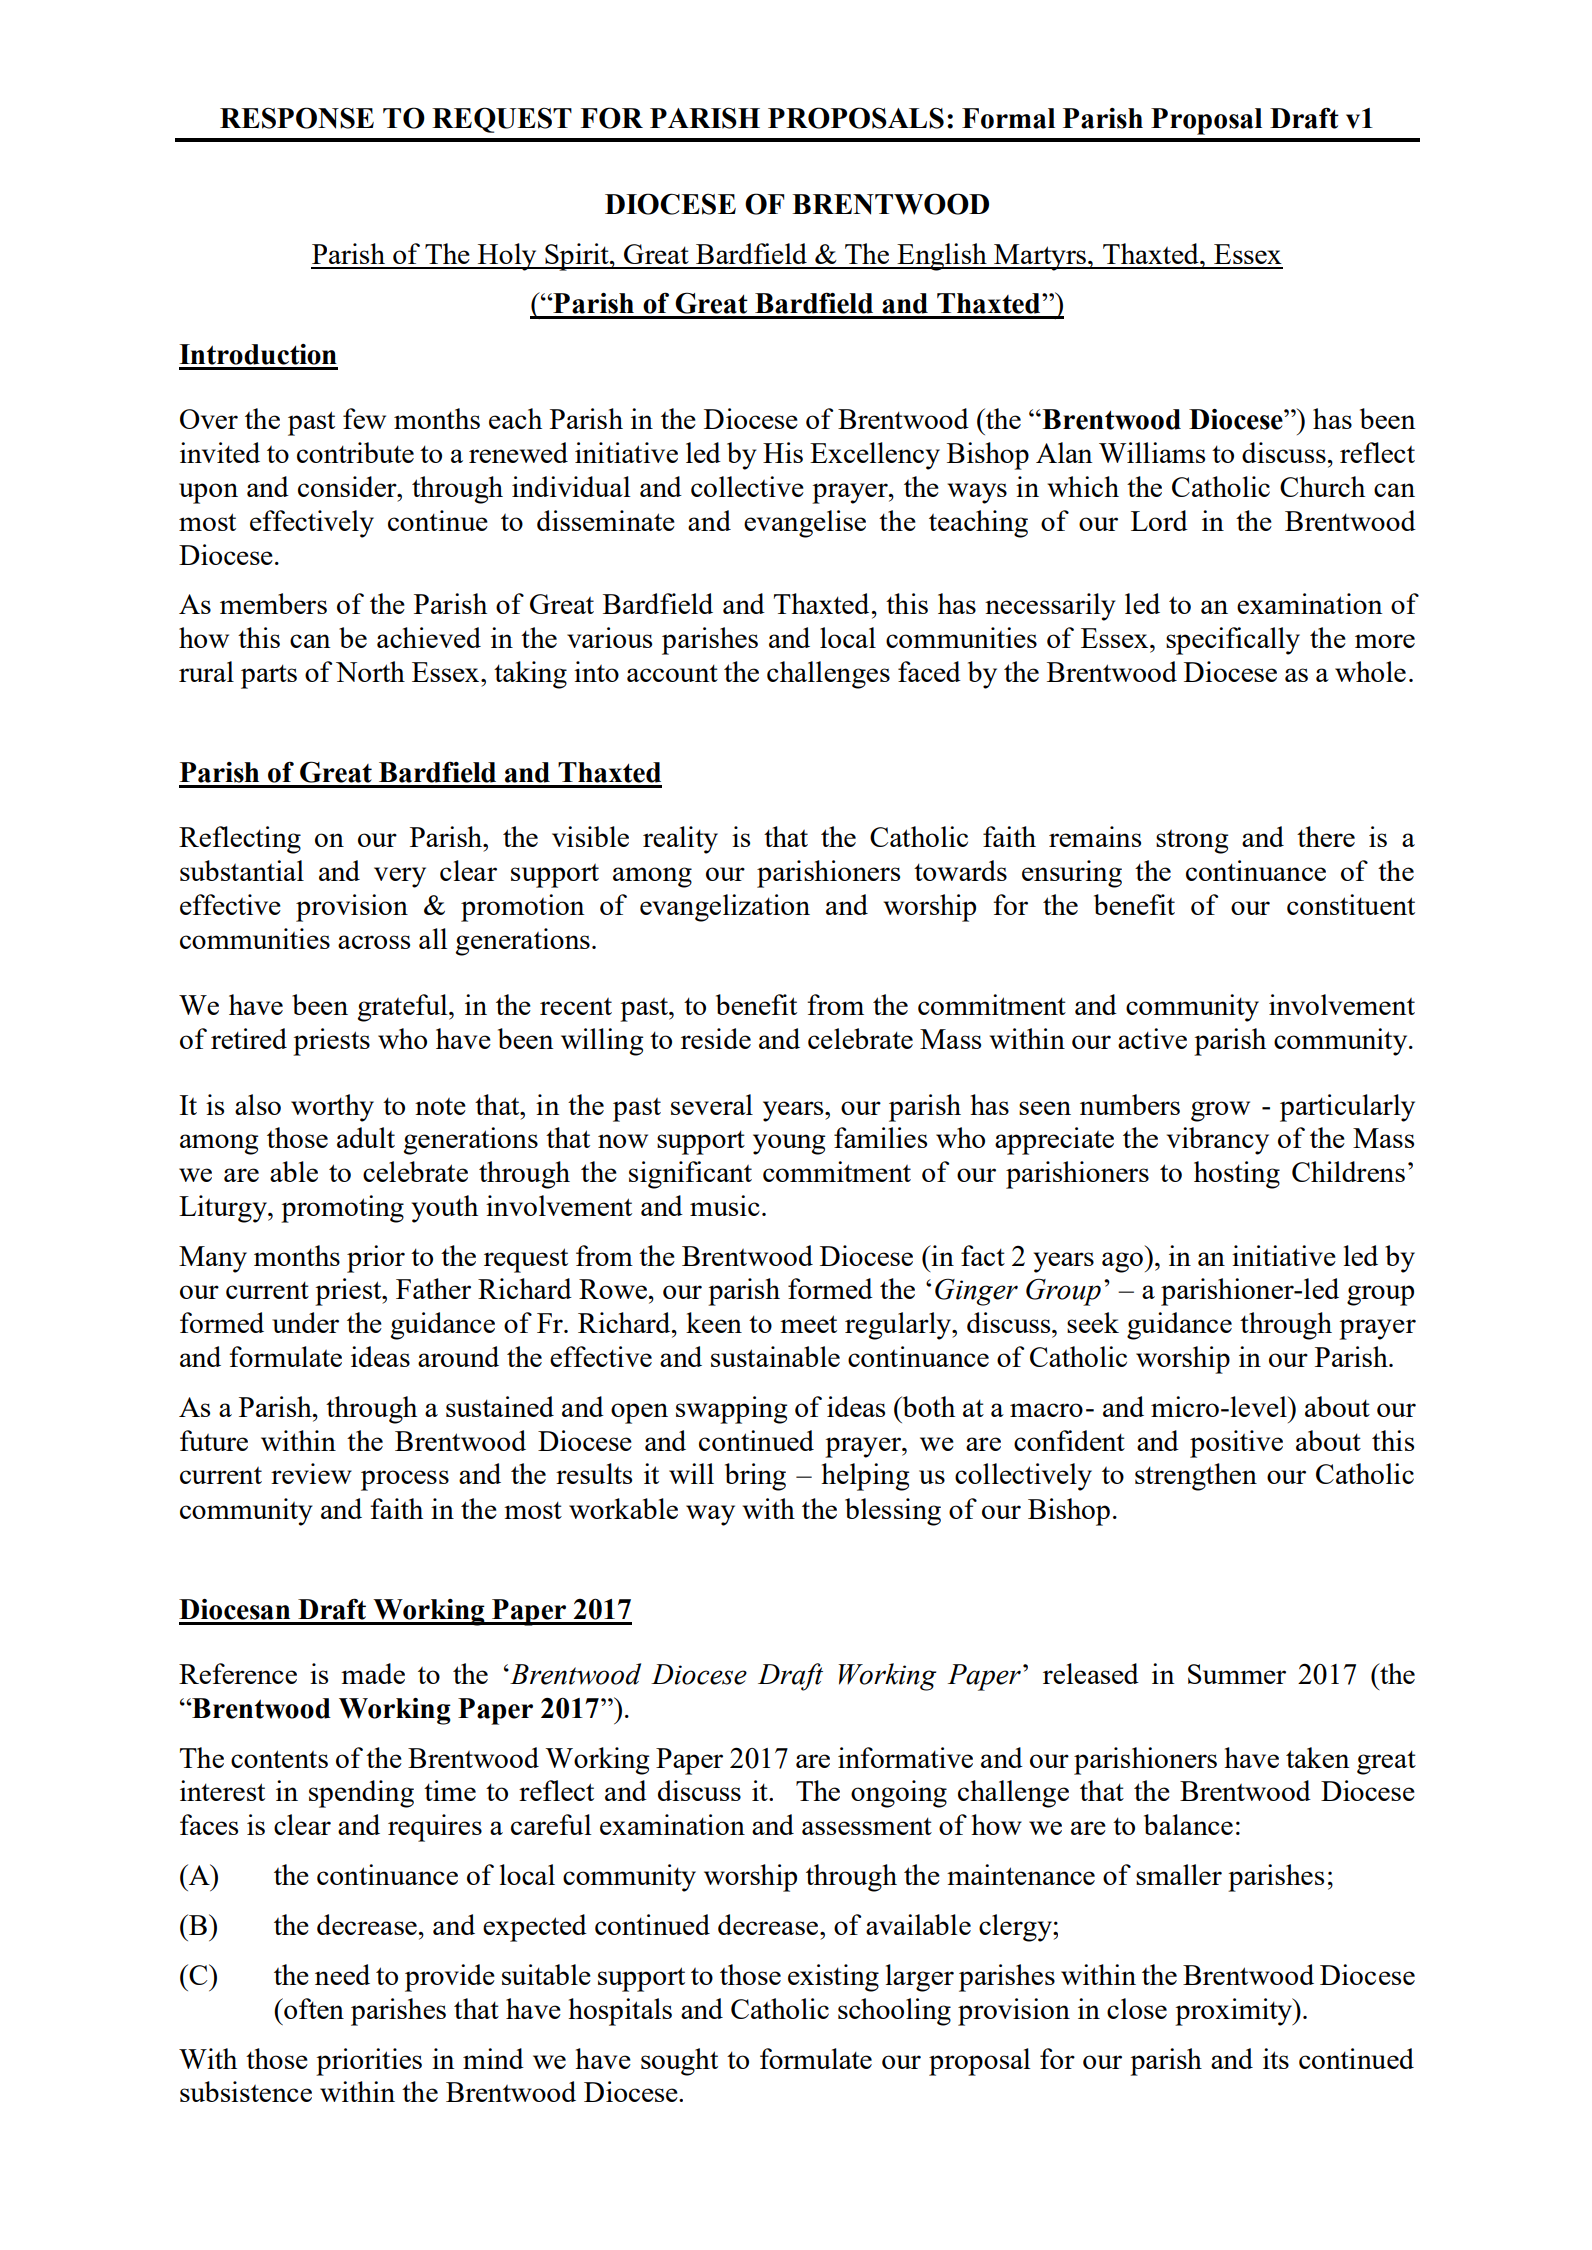  What do you see at coordinates (1234, 2012) in the page?
I see `proximity` at bounding box center [1234, 2012].
